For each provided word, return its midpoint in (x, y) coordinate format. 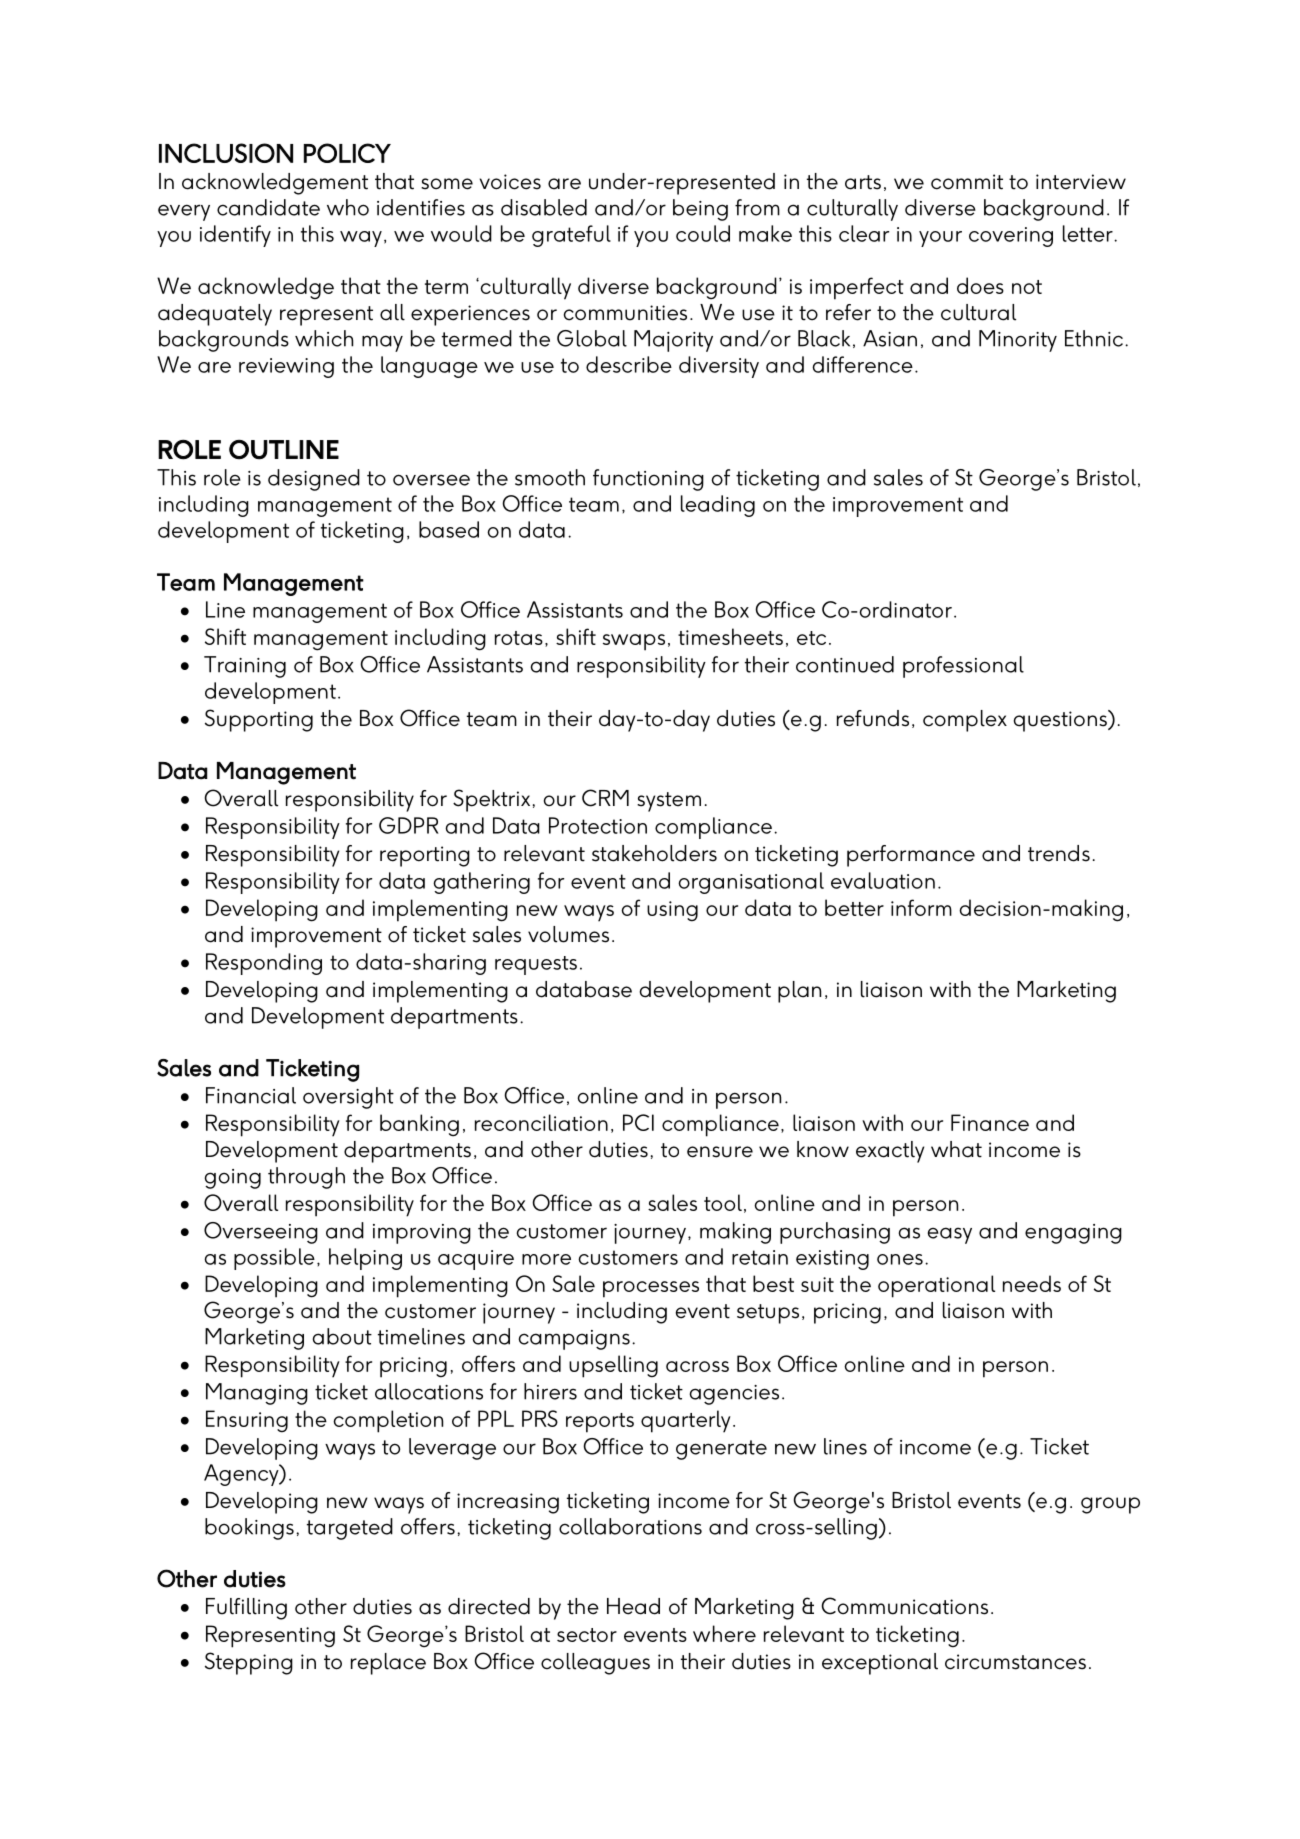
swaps (634, 642)
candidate (268, 207)
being (700, 210)
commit (967, 182)
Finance (990, 1122)
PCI (638, 1122)
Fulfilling (246, 1609)
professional (963, 667)
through (306, 1178)
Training (245, 667)
